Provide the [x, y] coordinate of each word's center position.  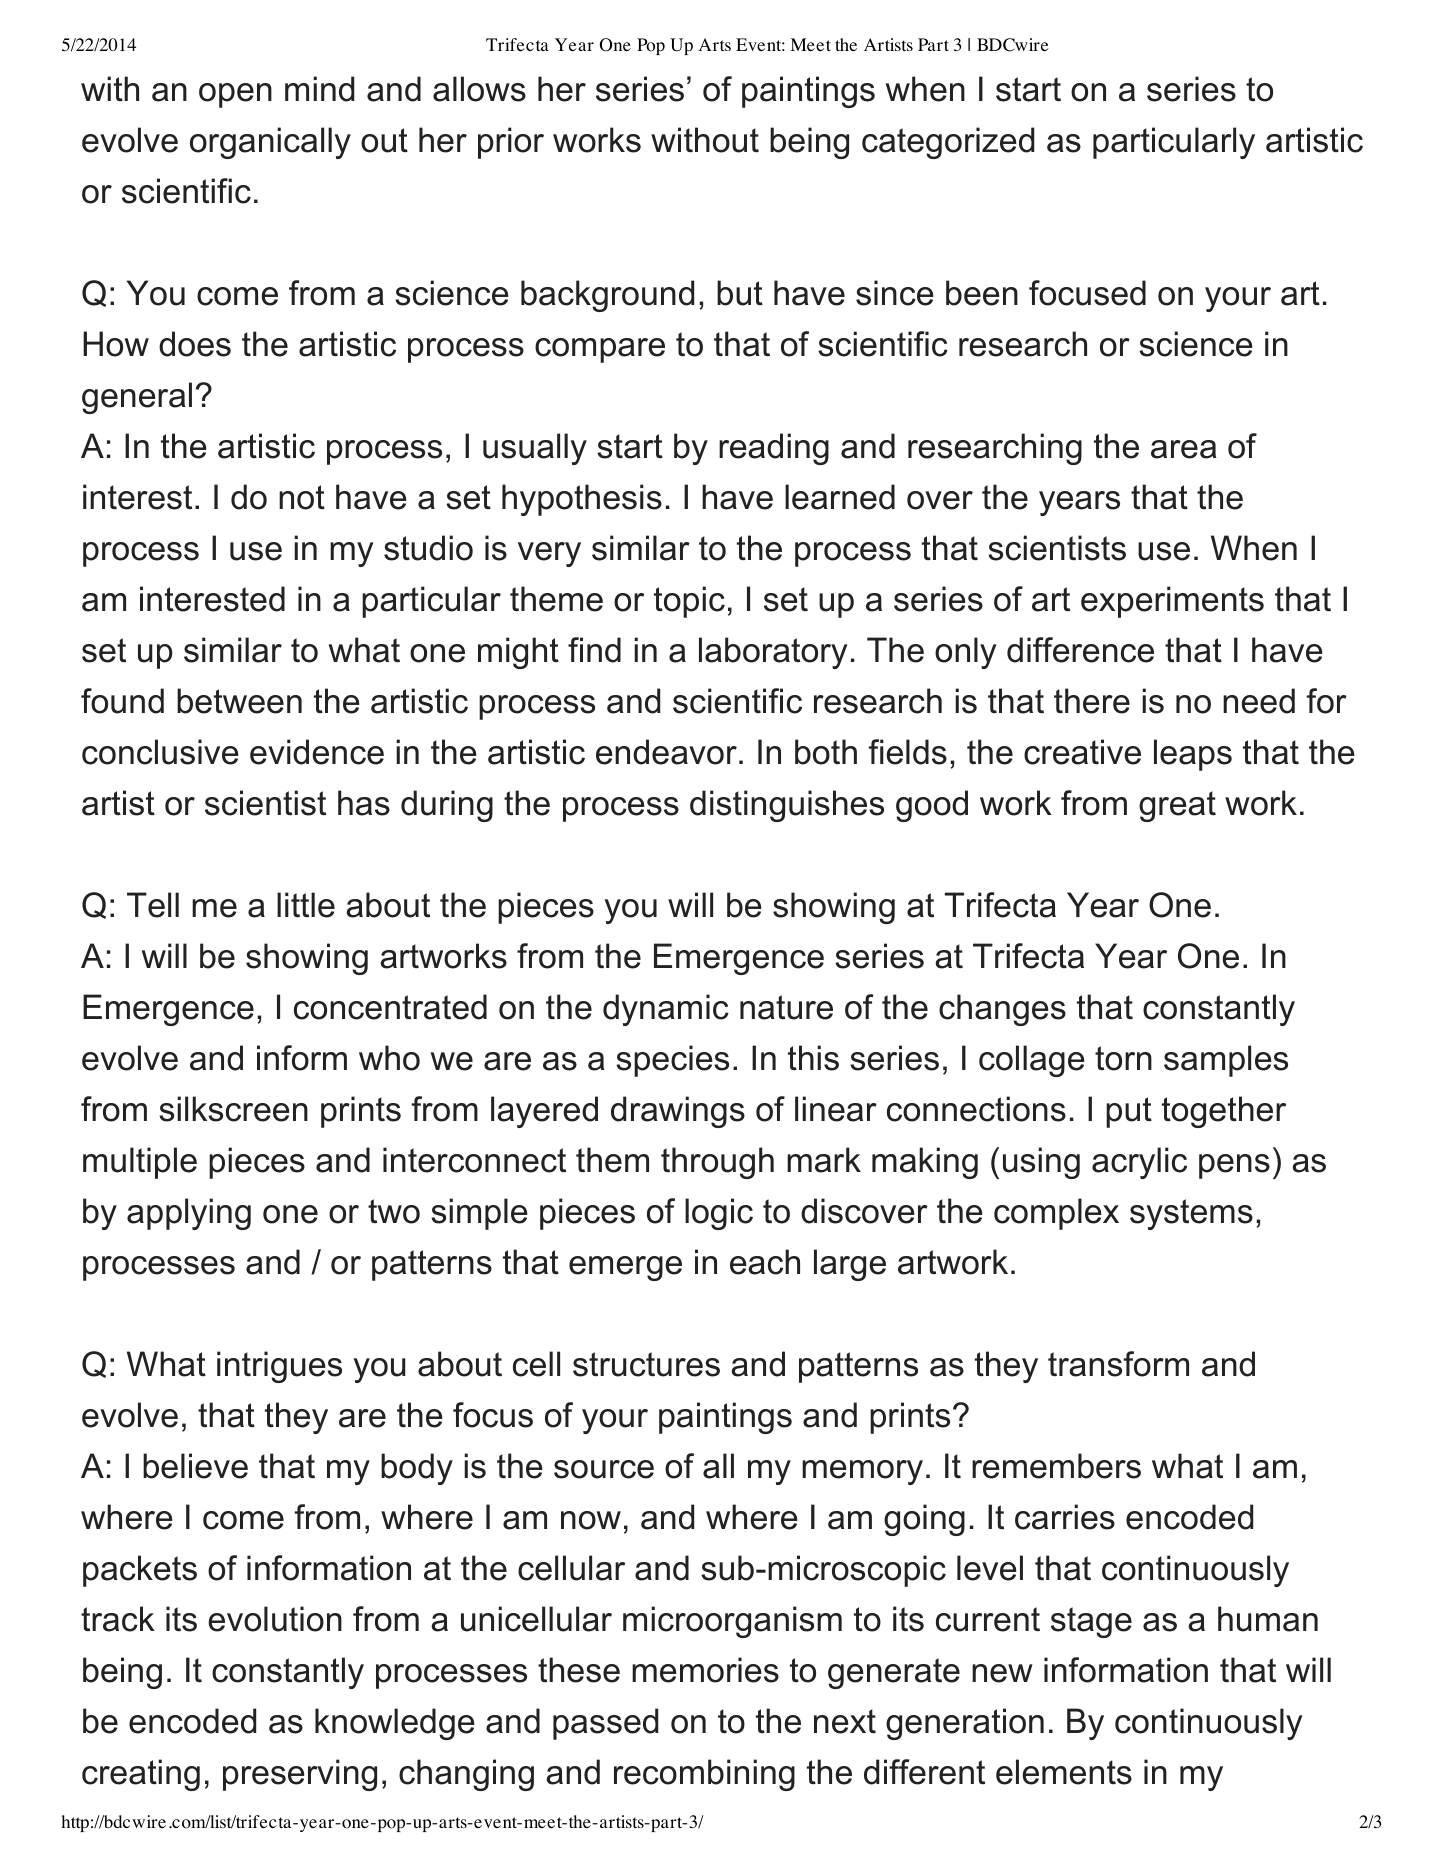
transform [1118, 1364]
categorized [948, 143]
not [302, 497]
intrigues [279, 1367]
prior [511, 143]
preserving [300, 1775]
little [306, 905]
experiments [1172, 602]
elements [1064, 1772]
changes [1002, 1010]
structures [646, 1364]
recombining [704, 1775]
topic [689, 602]
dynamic [666, 1010]
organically [270, 143]
